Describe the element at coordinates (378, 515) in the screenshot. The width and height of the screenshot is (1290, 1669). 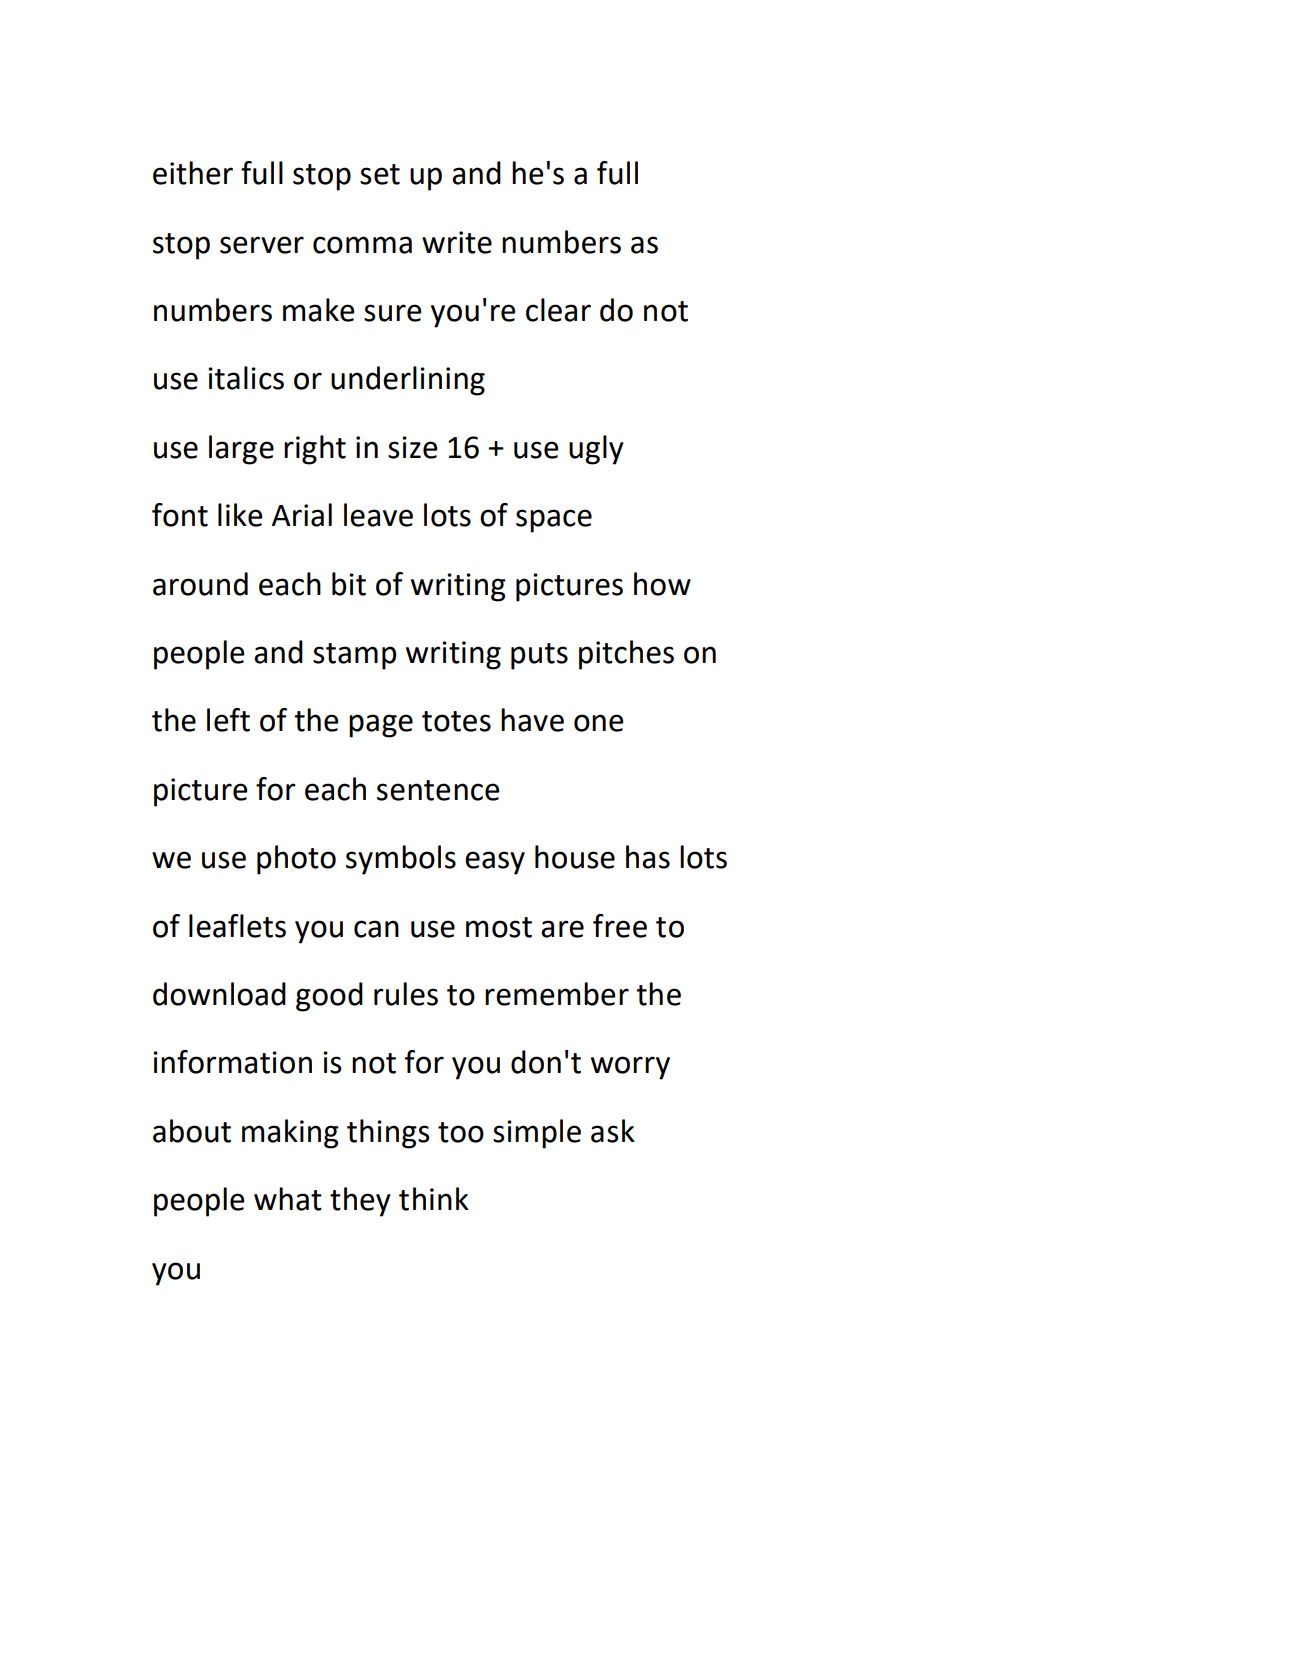
I see `leave` at that location.
